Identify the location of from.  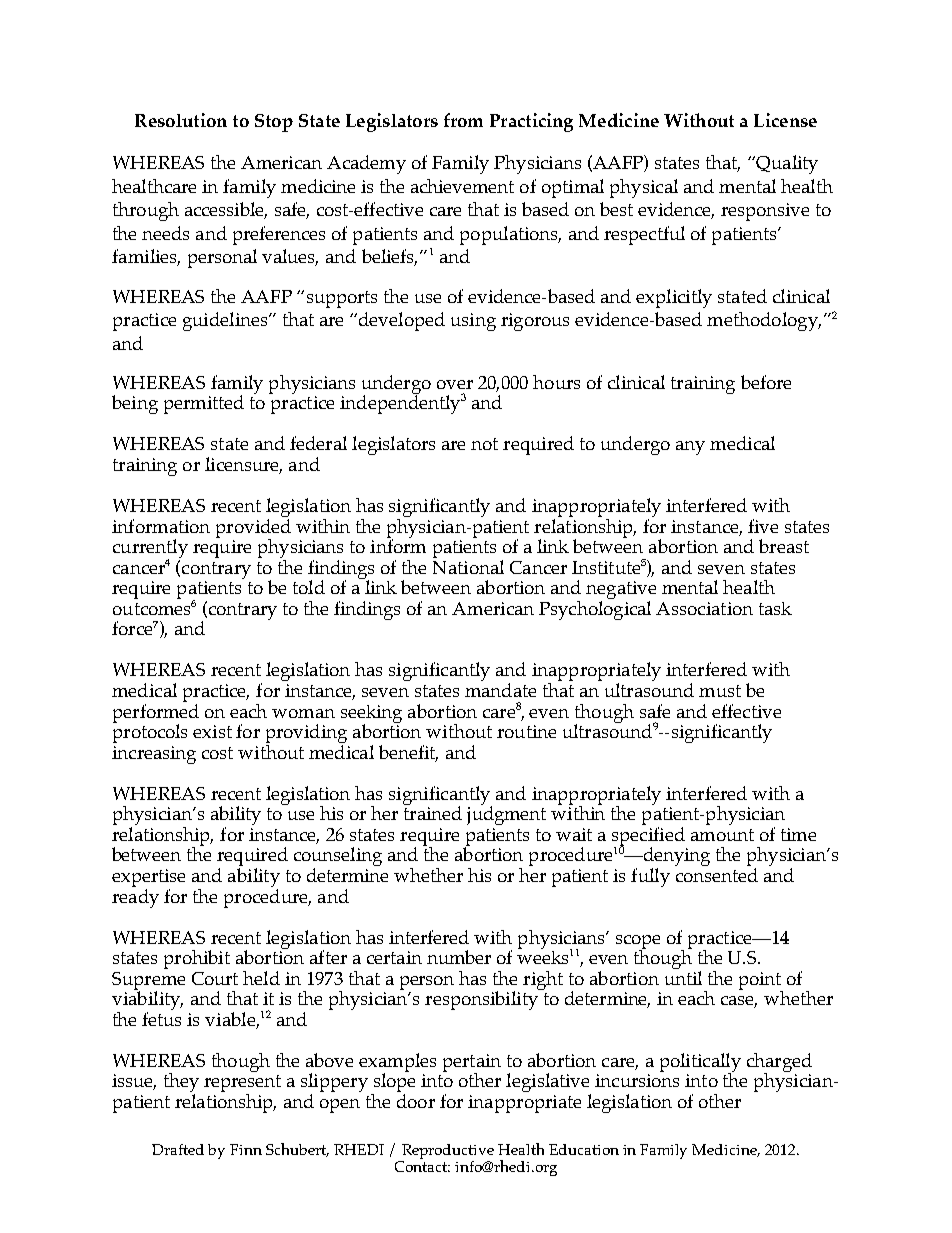
(463, 120).
